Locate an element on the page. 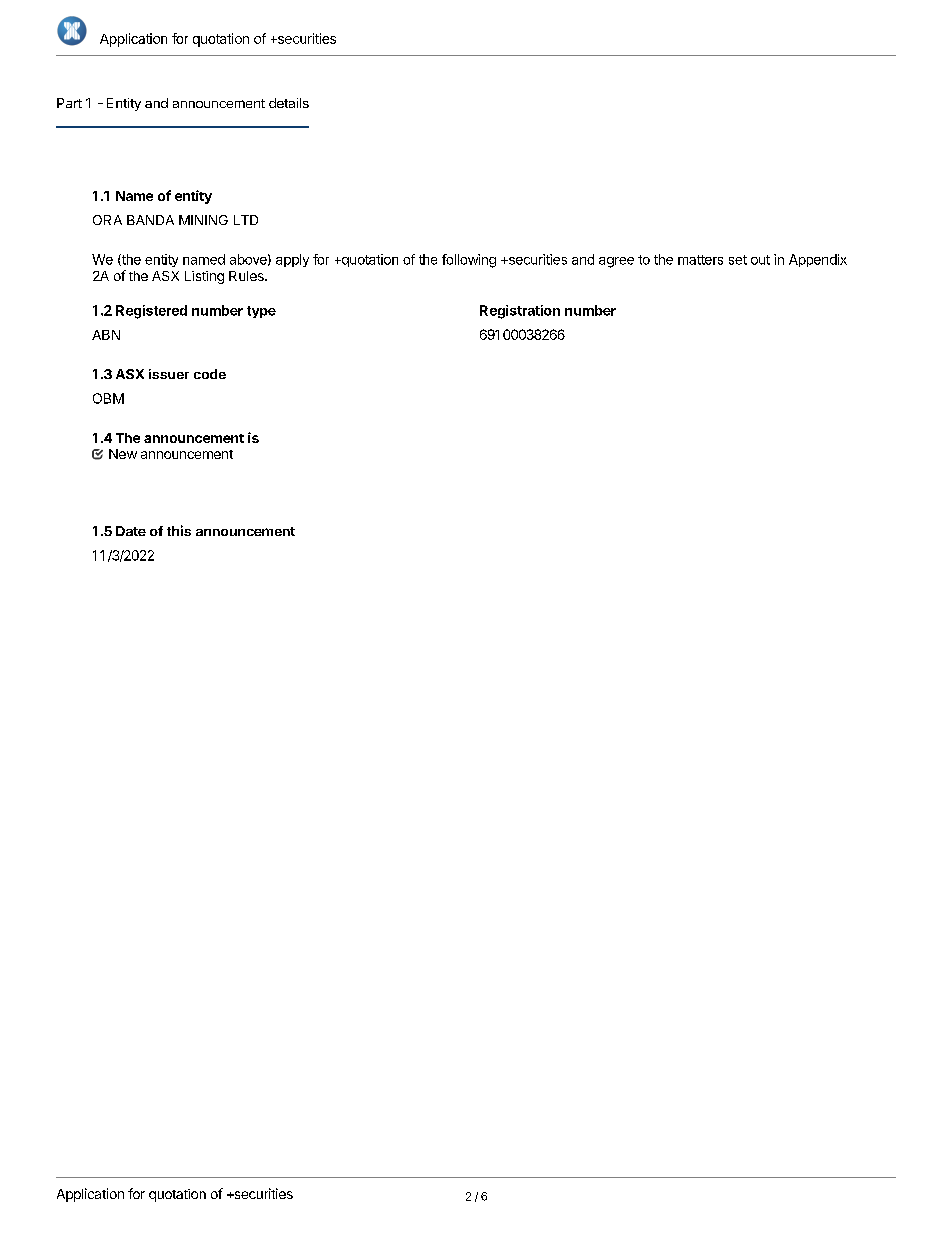  Registration is located at coordinates (520, 312).
